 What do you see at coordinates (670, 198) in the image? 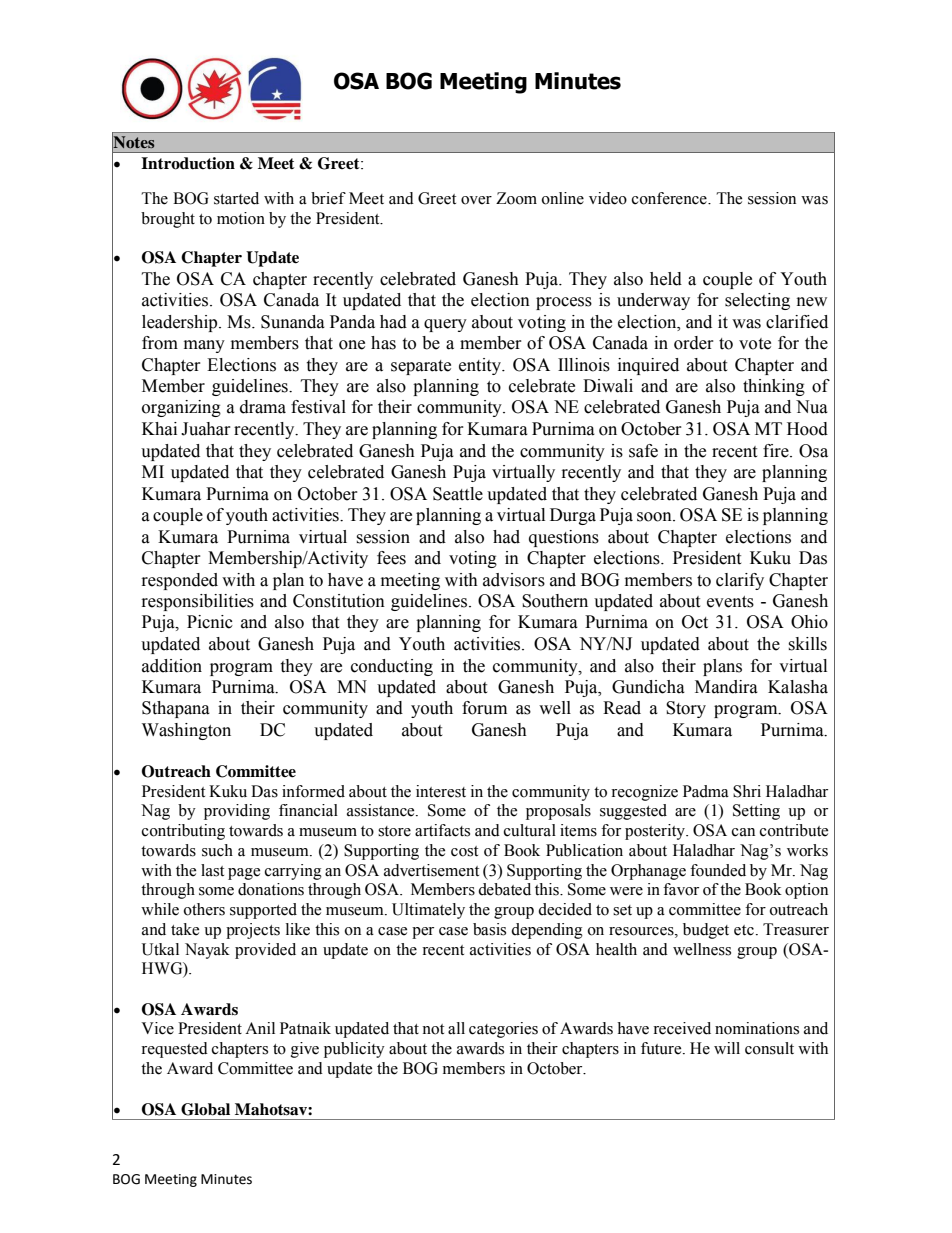
I see `conference` at bounding box center [670, 198].
